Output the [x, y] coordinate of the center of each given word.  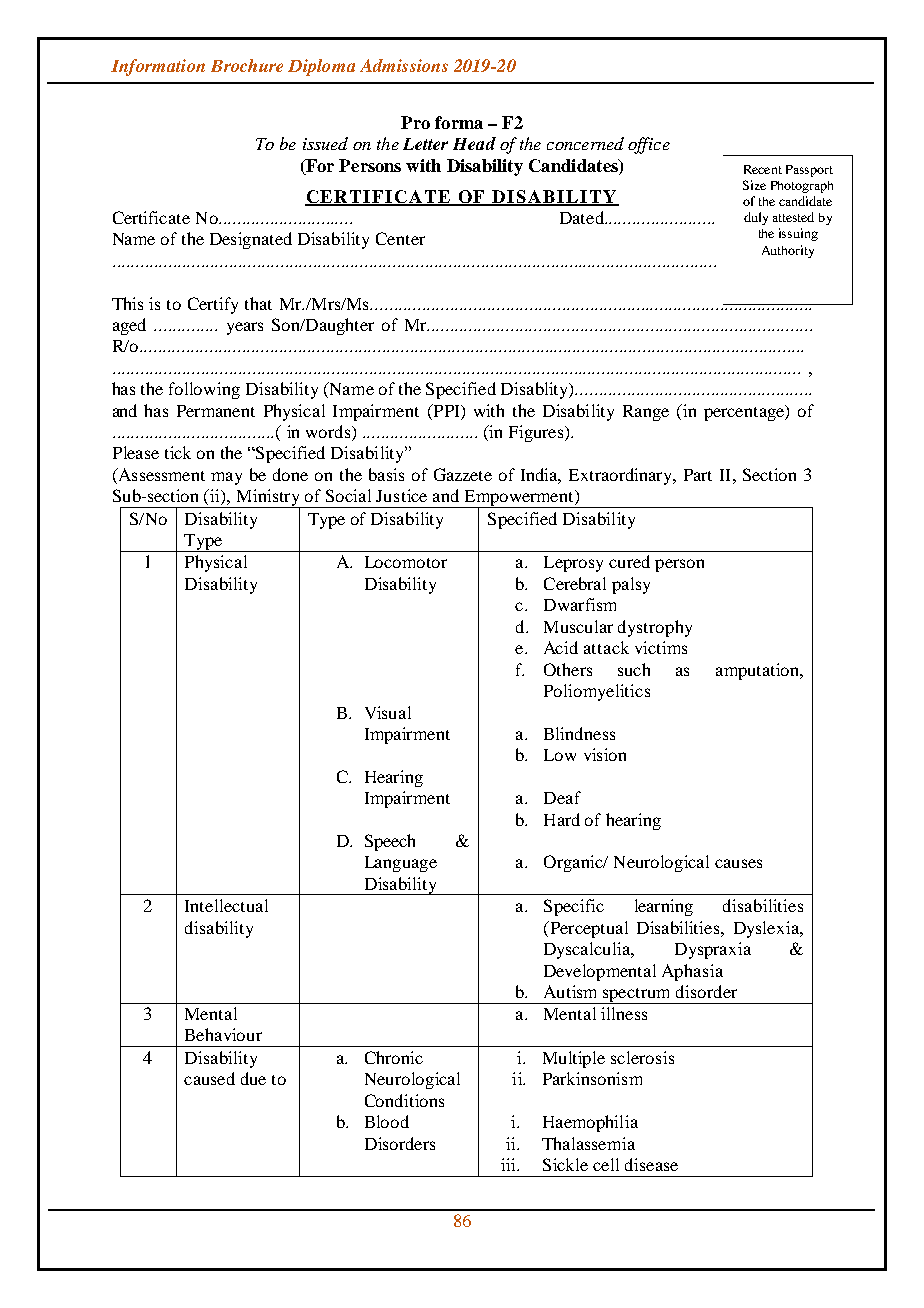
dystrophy [655, 628]
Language [401, 864]
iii [510, 1164]
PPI [446, 410]
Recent [763, 169]
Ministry [269, 499]
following [204, 390]
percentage [745, 413]
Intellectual [226, 905]
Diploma [321, 67]
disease [651, 1164]
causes [738, 863]
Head [474, 143]
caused [209, 1078]
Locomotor [406, 562]
